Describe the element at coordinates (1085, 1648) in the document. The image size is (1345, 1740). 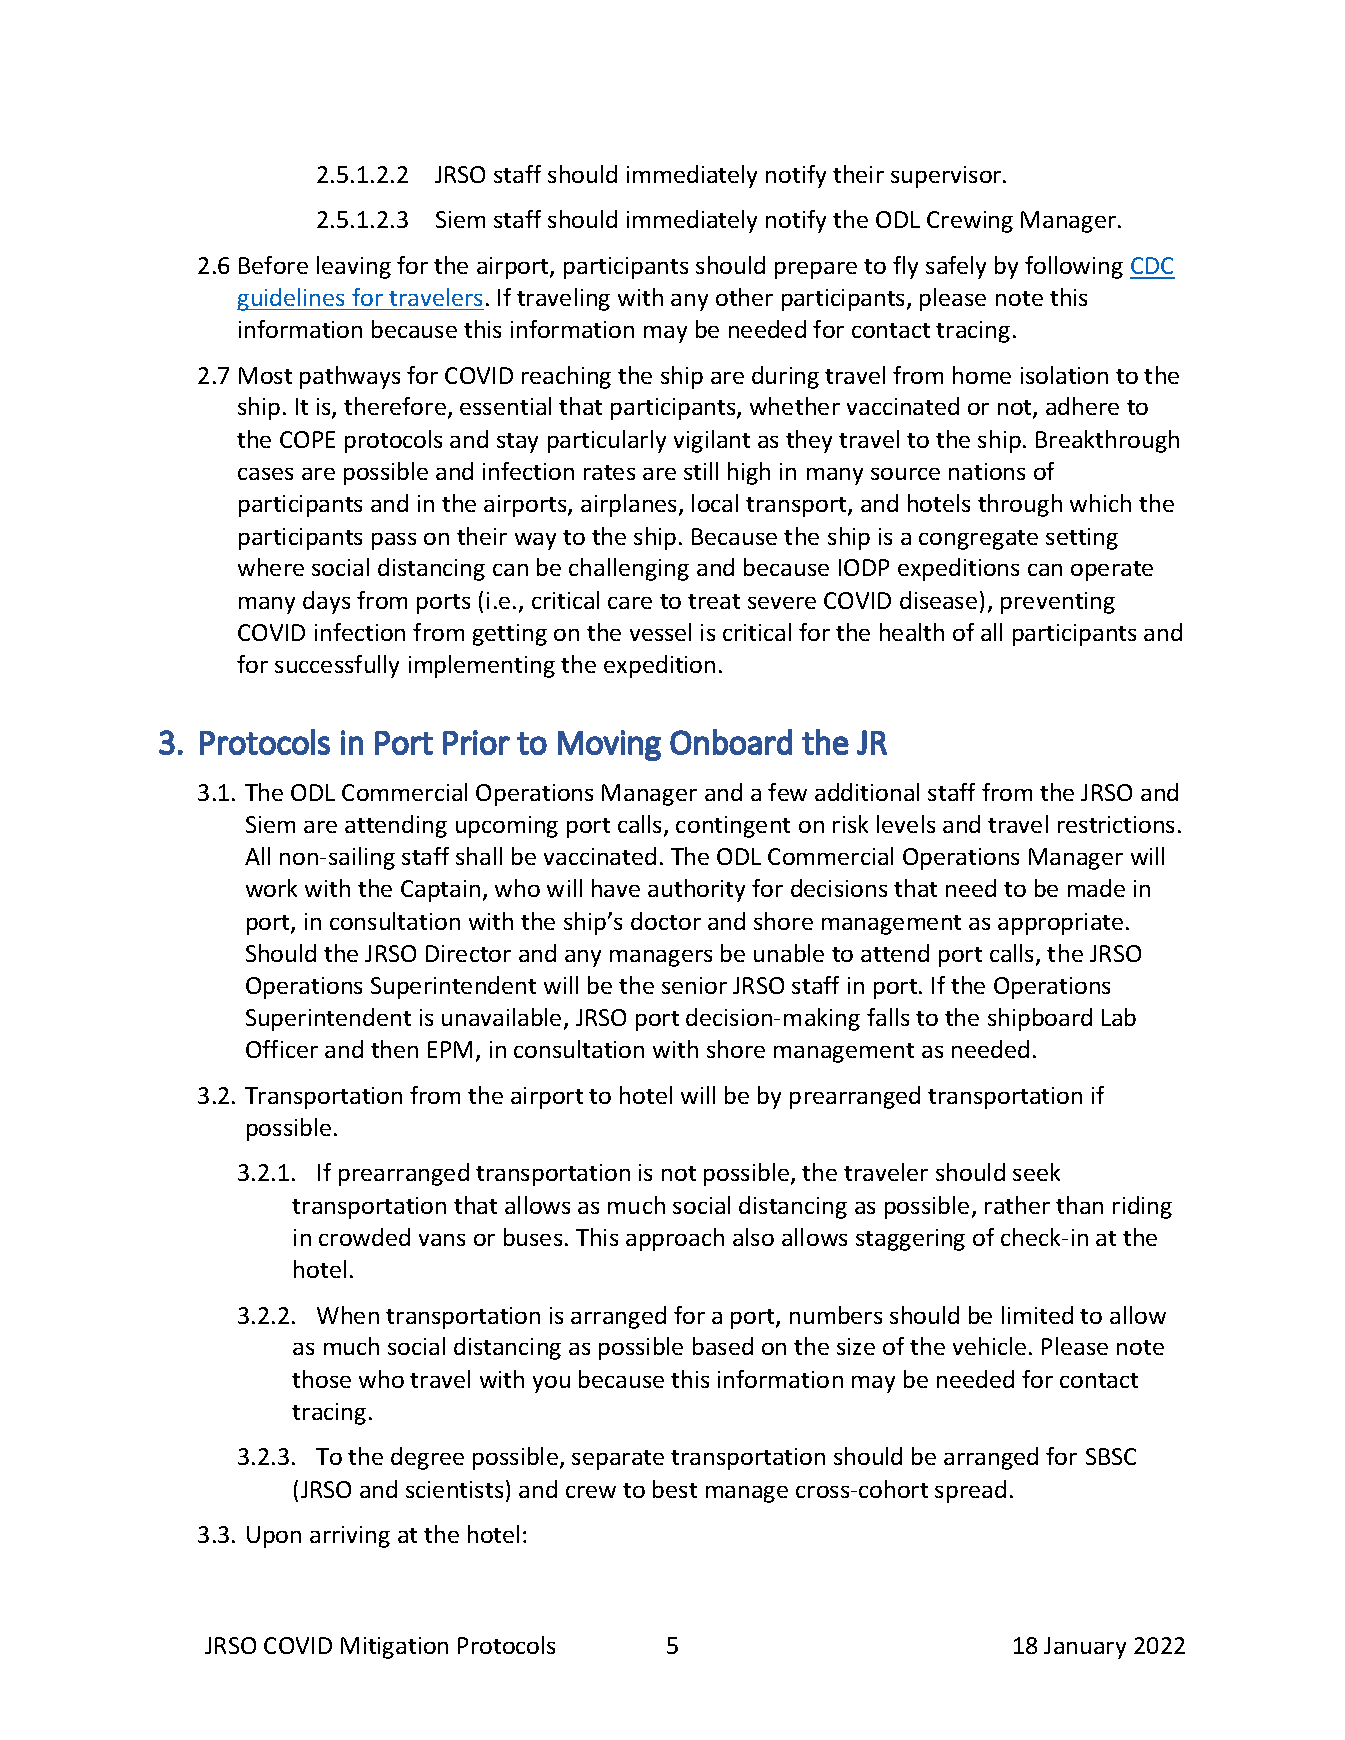
I see `January` at that location.
